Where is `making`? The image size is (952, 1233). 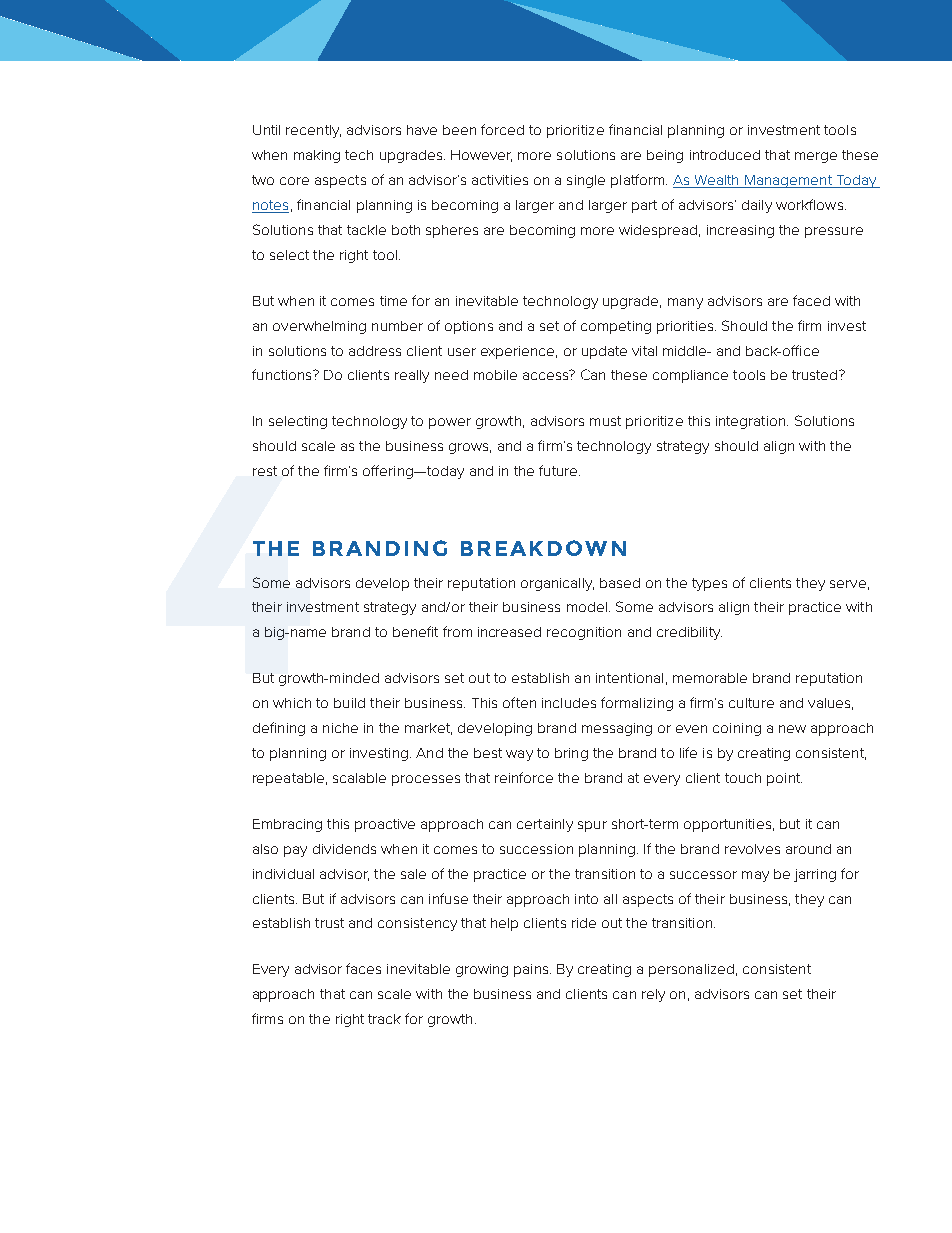 making is located at coordinates (317, 156).
